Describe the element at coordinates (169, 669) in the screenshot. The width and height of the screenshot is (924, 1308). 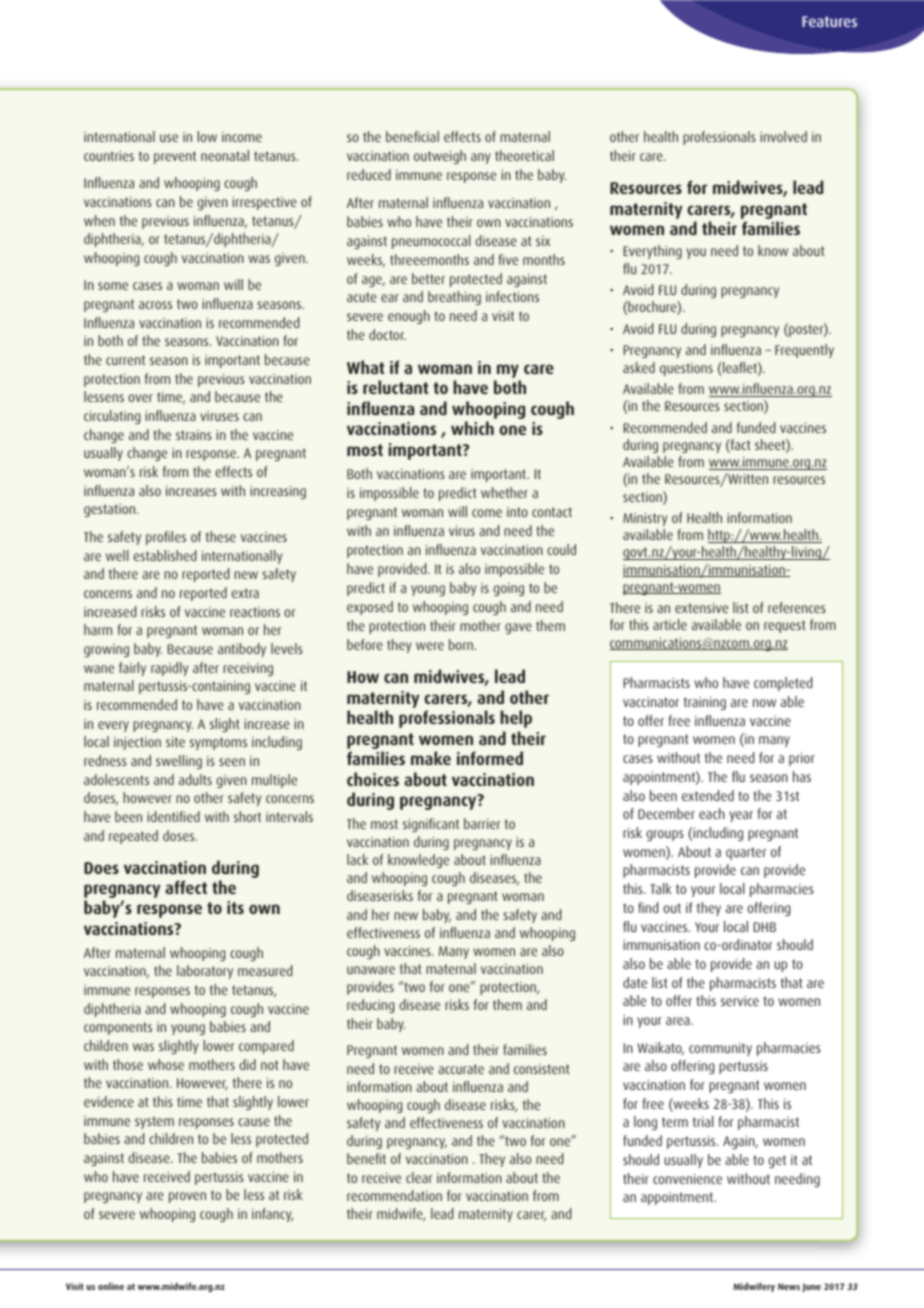
I see `rapidly` at that location.
